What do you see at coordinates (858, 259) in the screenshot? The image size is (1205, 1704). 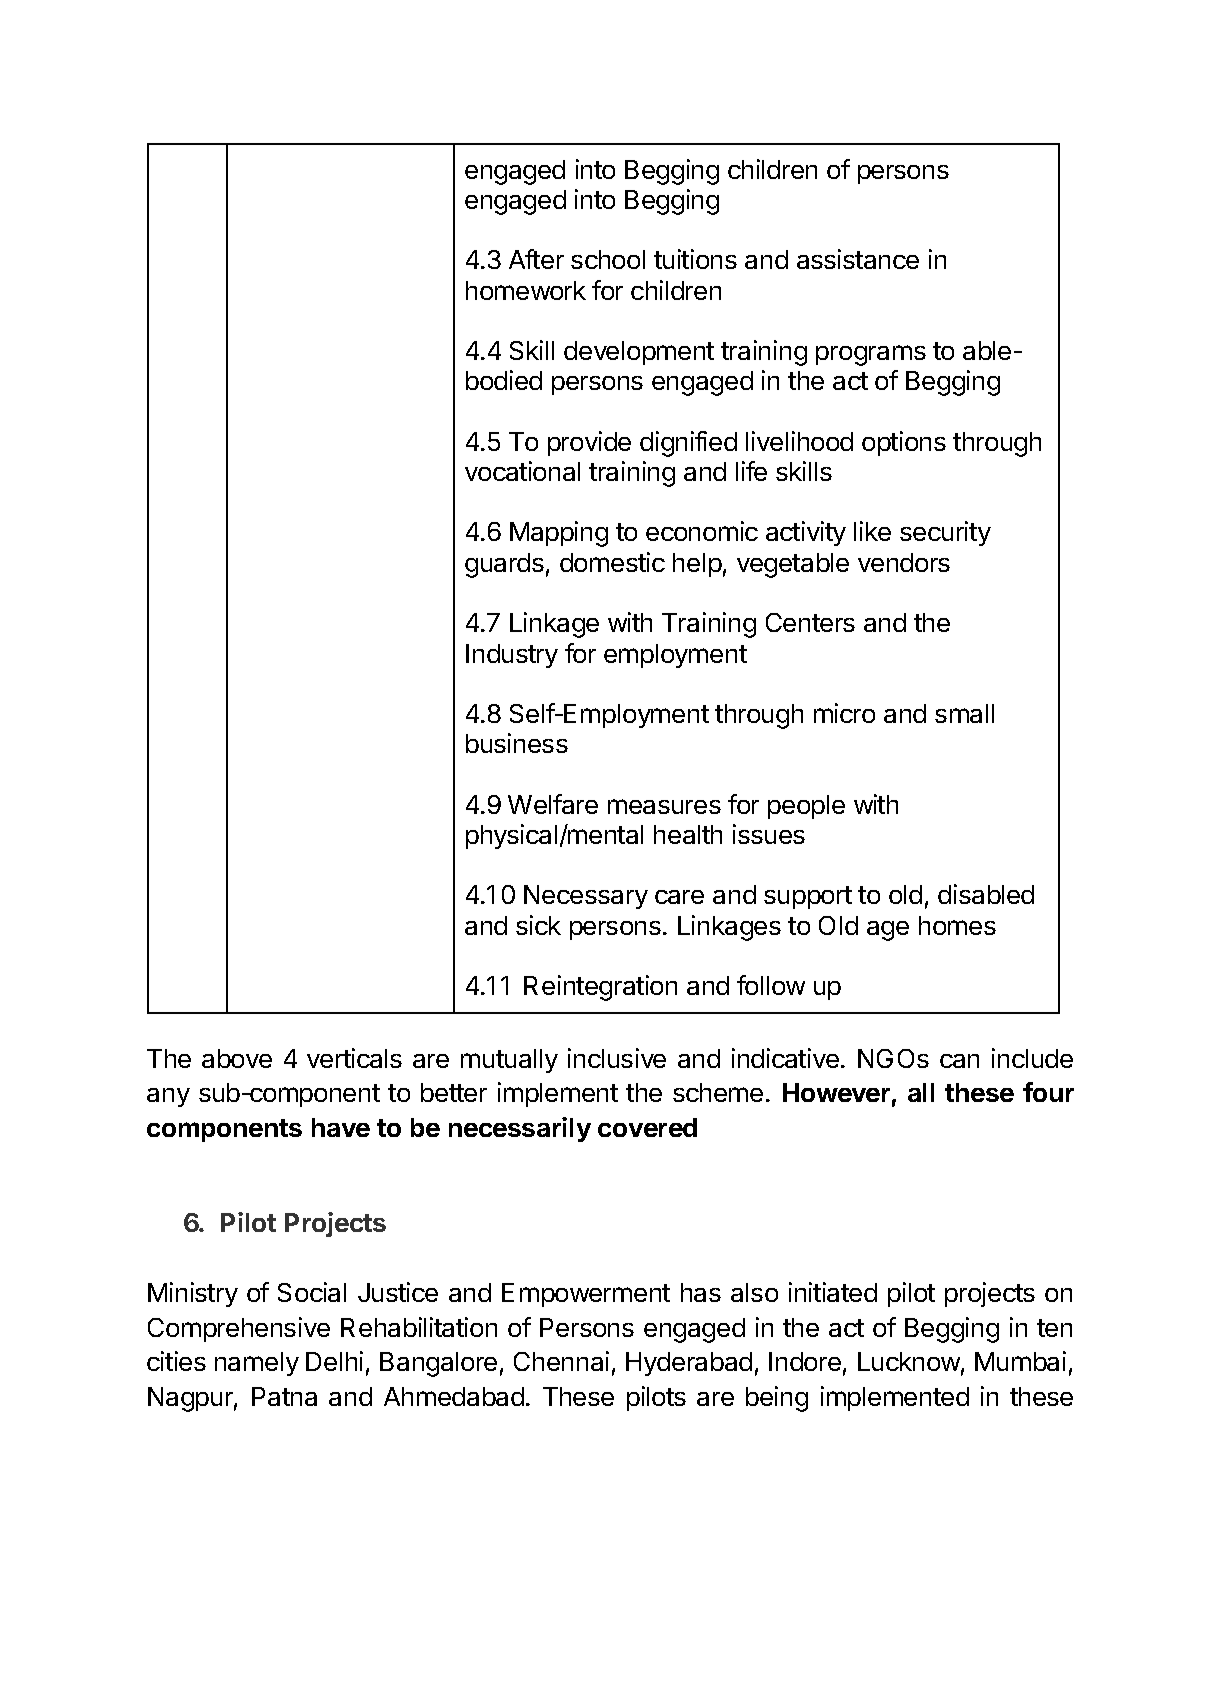 I see `assistance` at bounding box center [858, 259].
